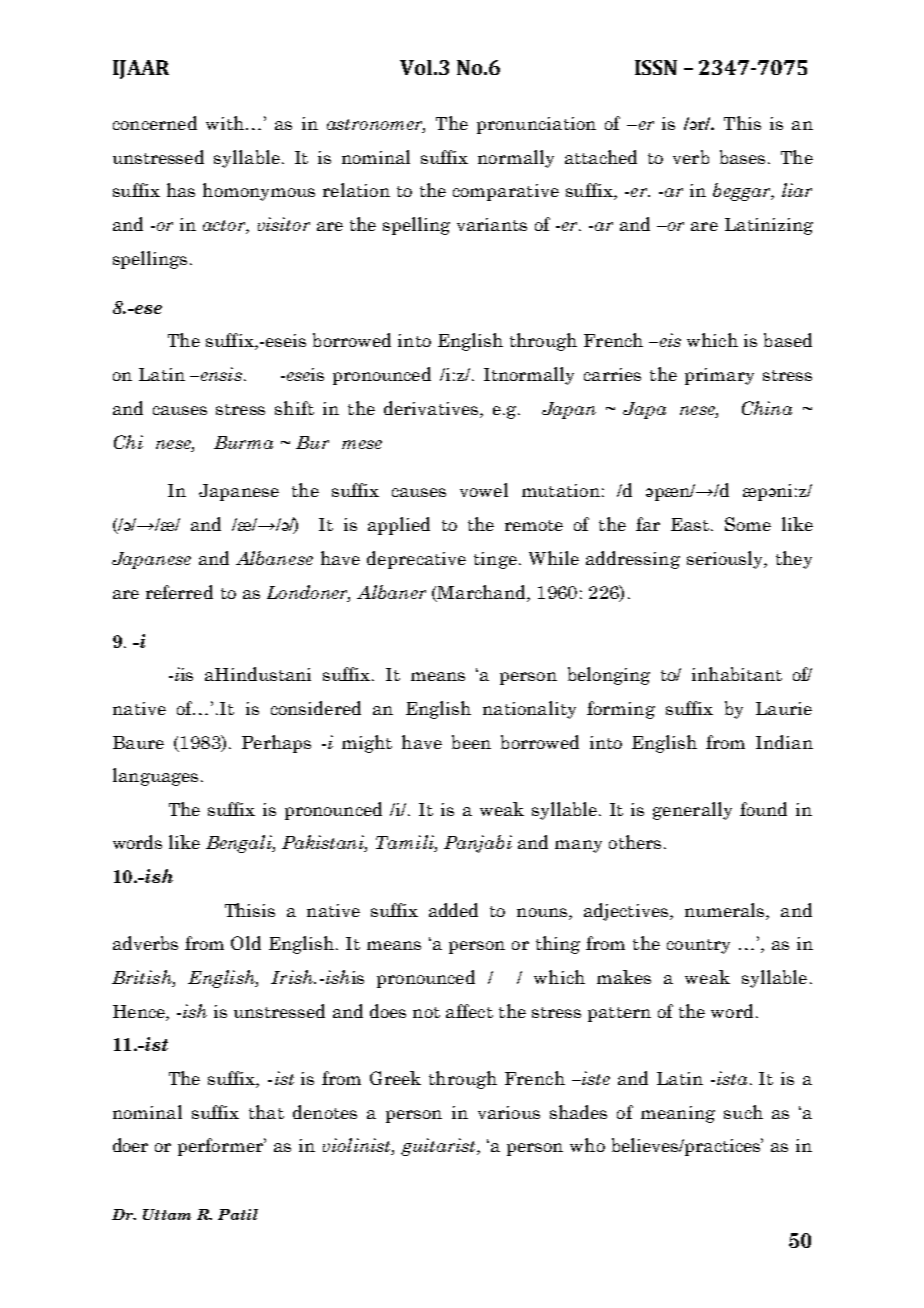 Image resolution: width=924 pixels, height=1308 pixels. Describe the element at coordinates (226, 123) in the screenshot. I see `with` at that location.
